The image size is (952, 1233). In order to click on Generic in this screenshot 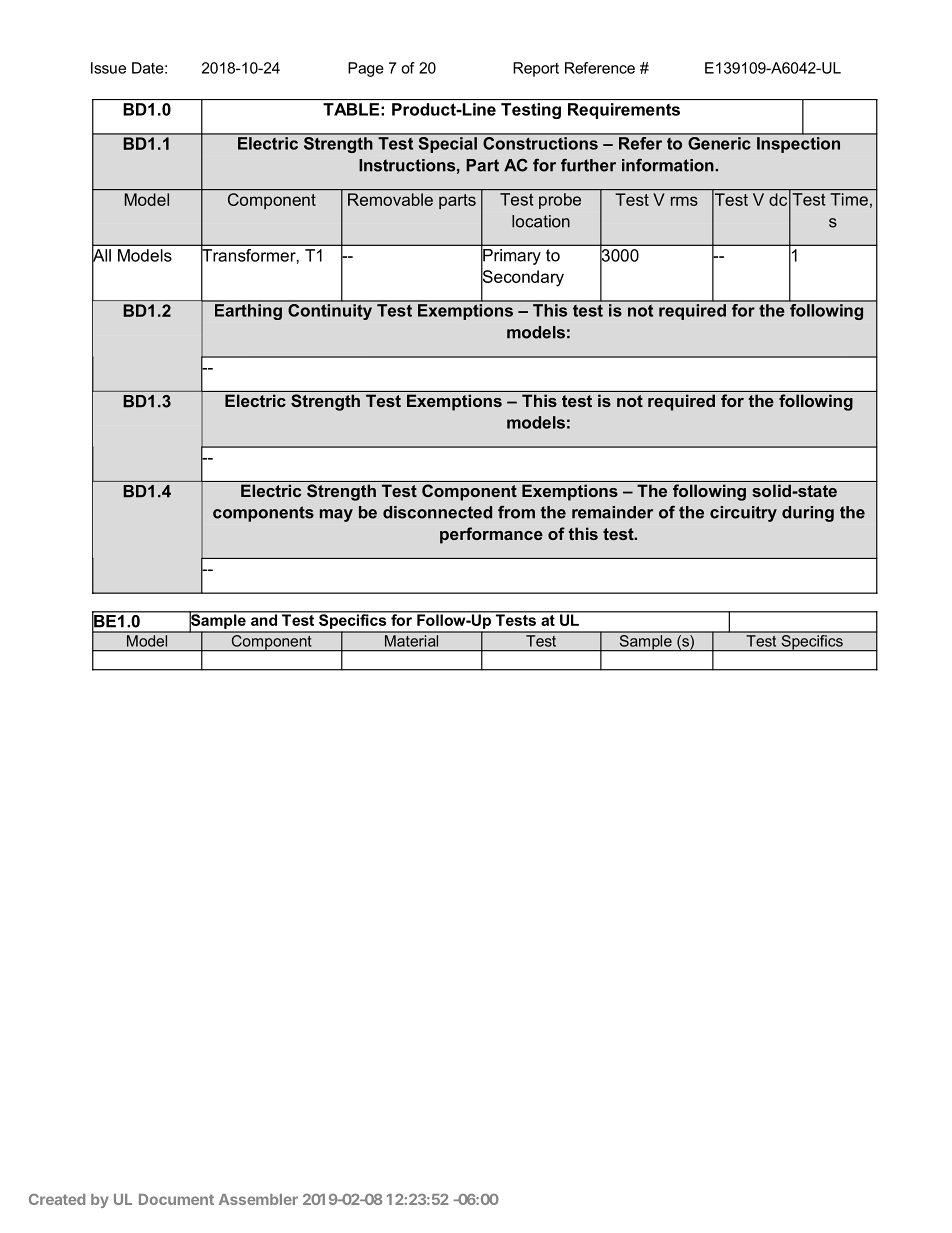, I will do `click(719, 142)`.
